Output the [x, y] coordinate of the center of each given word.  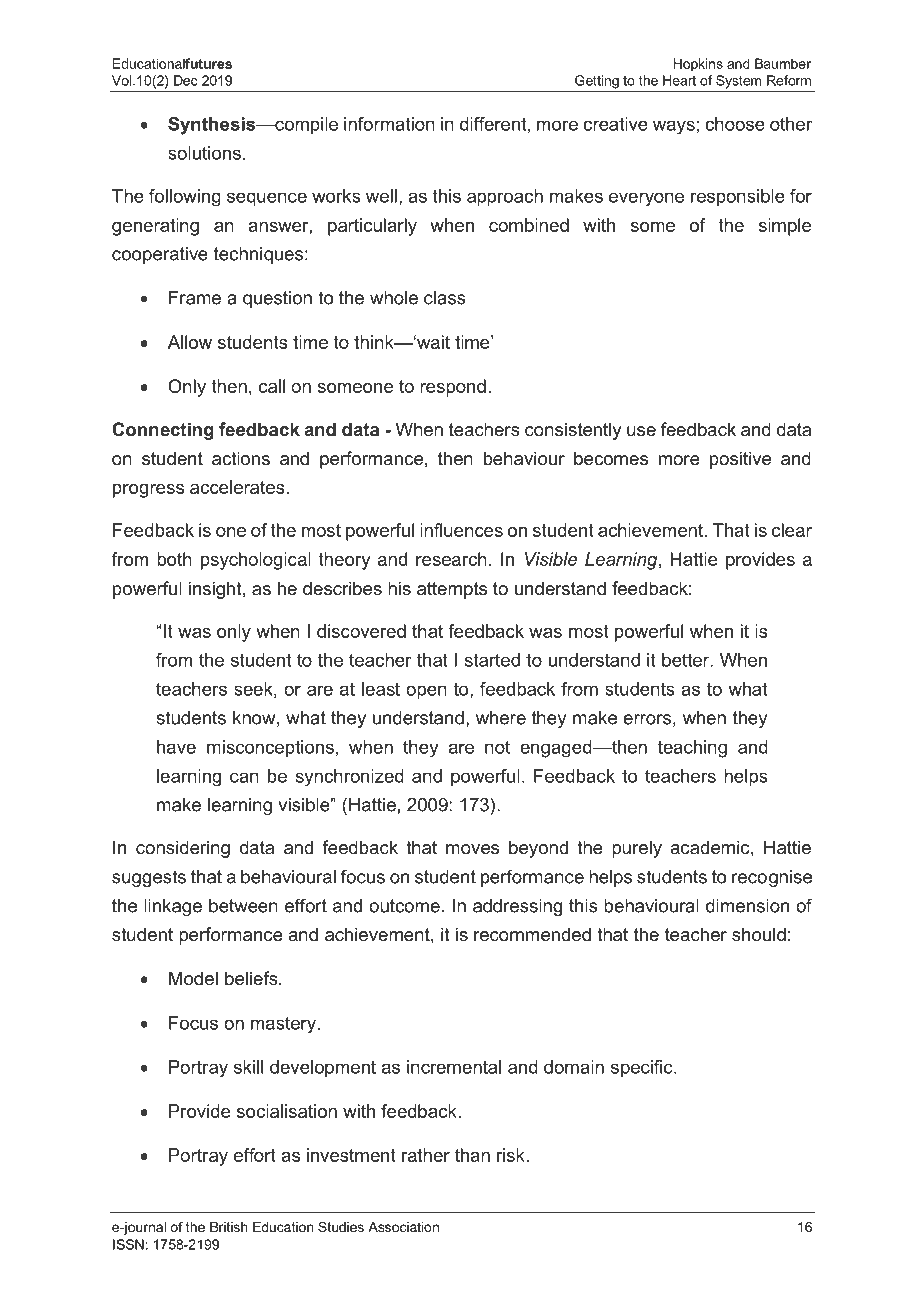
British [228, 1227]
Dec [186, 80]
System [738, 82]
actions [241, 458]
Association [403, 1227]
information [389, 124]
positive [740, 460]
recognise [772, 878]
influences [461, 530]
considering [183, 849]
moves [472, 849]
